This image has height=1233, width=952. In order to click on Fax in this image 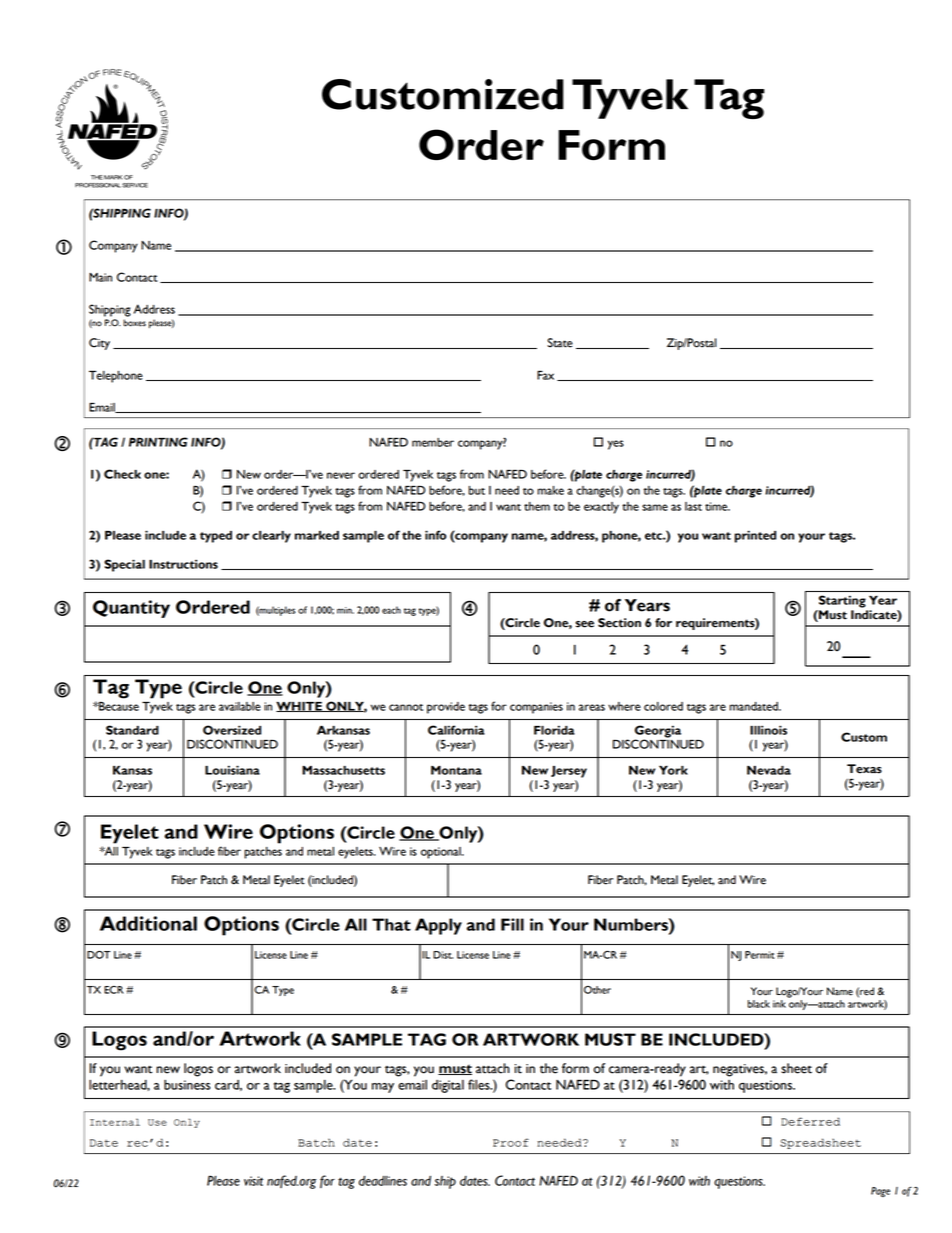, I will do `click(545, 375)`.
